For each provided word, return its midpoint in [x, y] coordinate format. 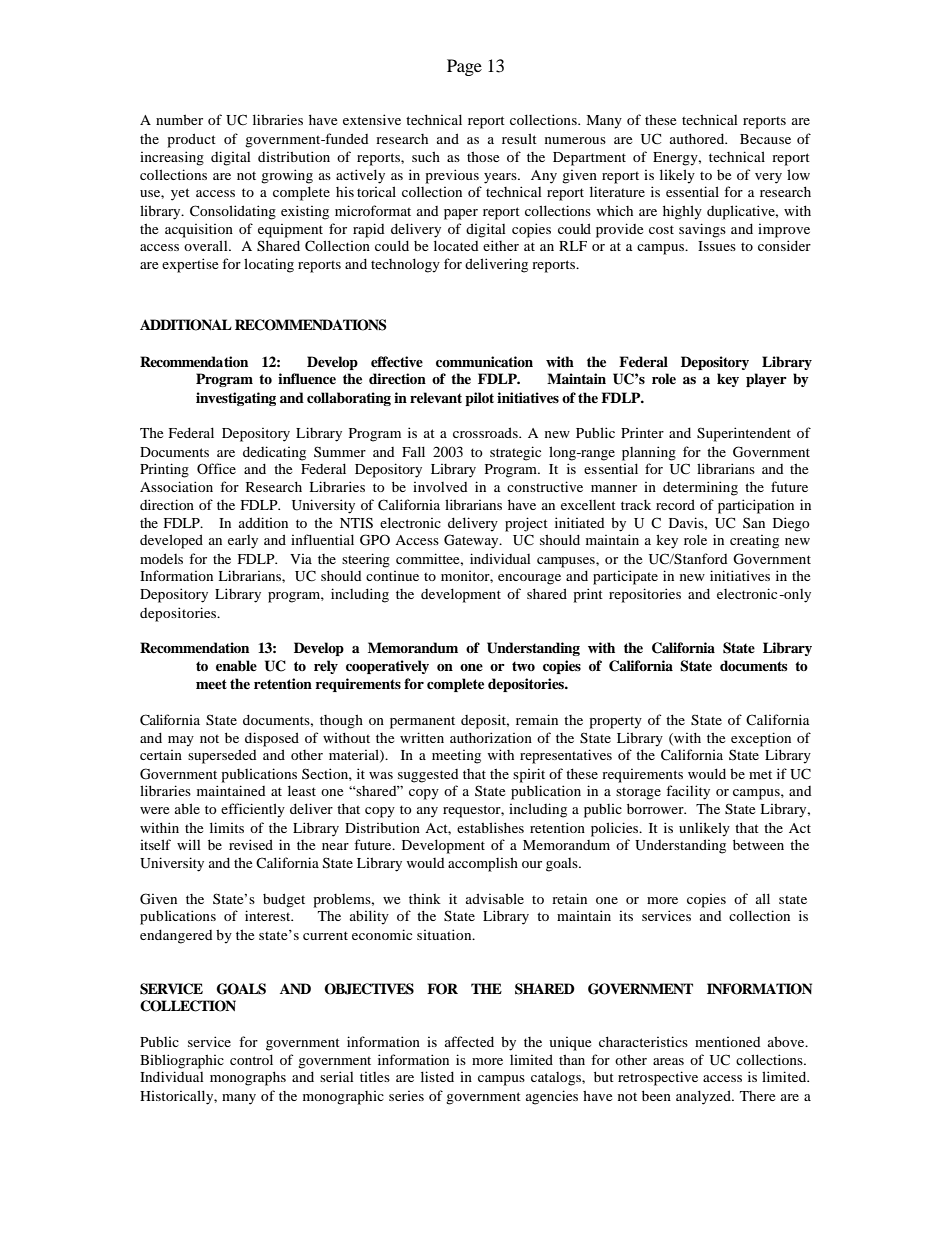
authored [698, 138]
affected [469, 1041]
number [179, 119]
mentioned [728, 1042]
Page [464, 67]
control [251, 1059]
